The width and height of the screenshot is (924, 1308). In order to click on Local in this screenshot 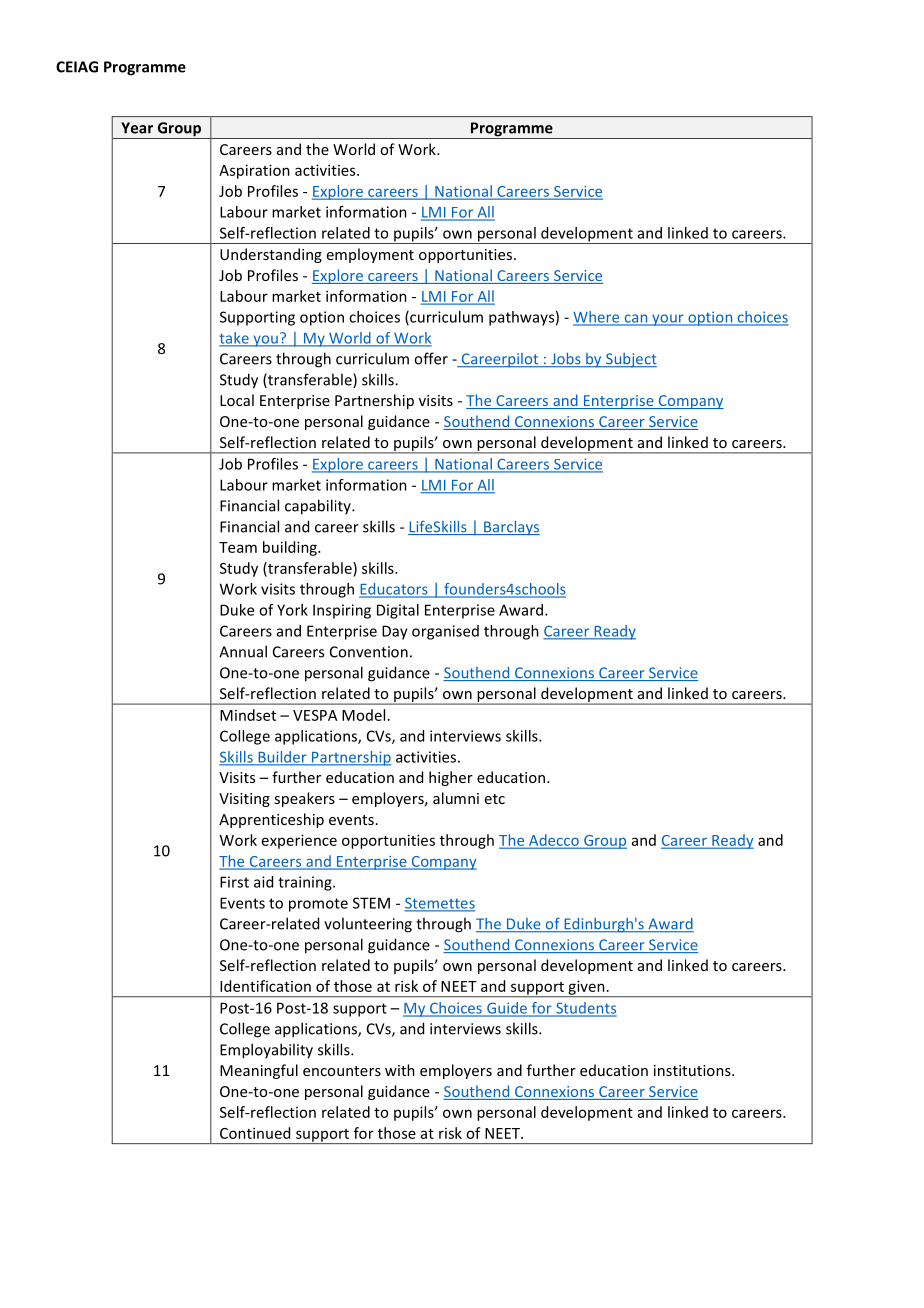, I will do `click(237, 400)`.
